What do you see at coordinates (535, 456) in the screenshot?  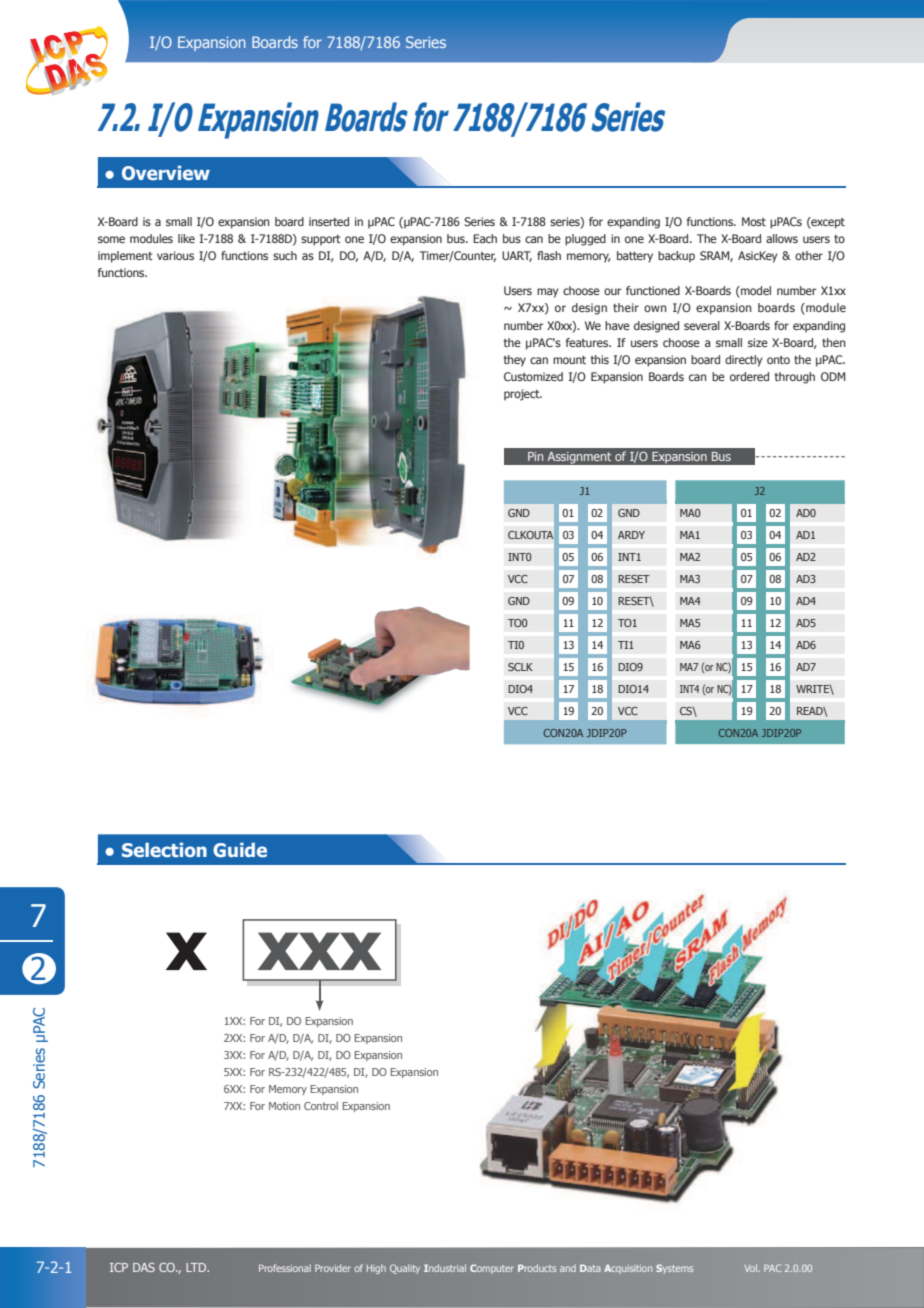 I see `Pin` at bounding box center [535, 456].
